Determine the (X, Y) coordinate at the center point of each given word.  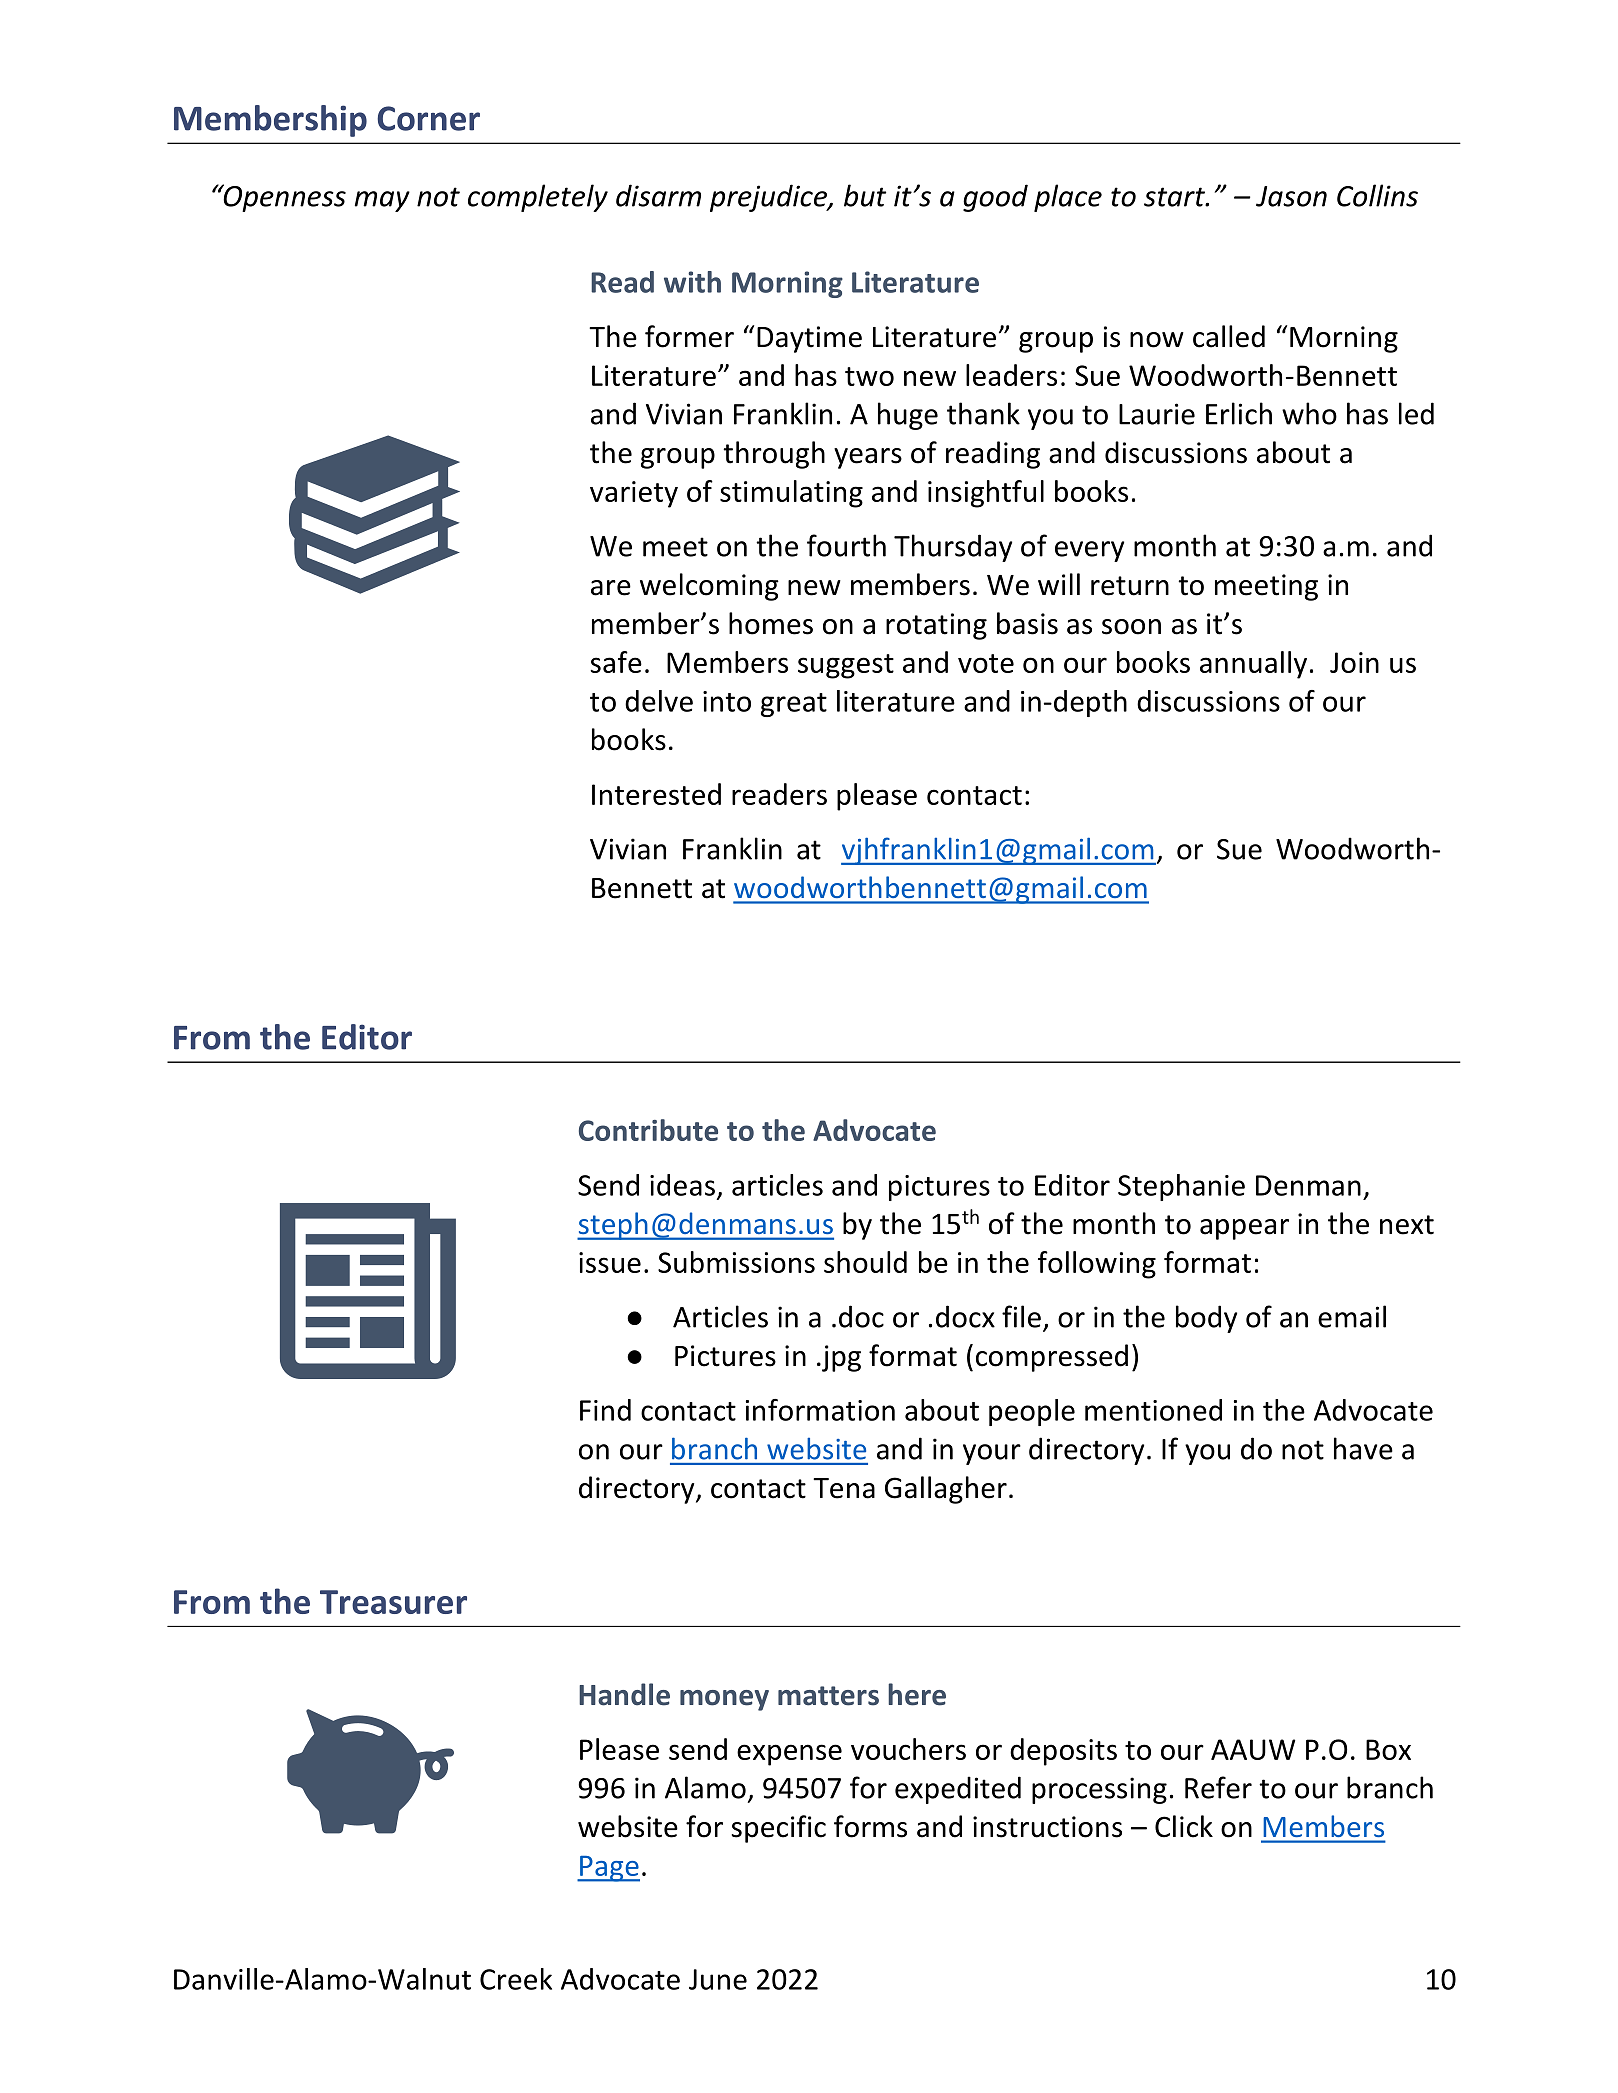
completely (538, 198)
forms (870, 1826)
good (995, 198)
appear (1244, 1229)
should (865, 1262)
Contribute (648, 1130)
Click (1184, 1826)
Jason (1291, 196)
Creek (516, 1979)
